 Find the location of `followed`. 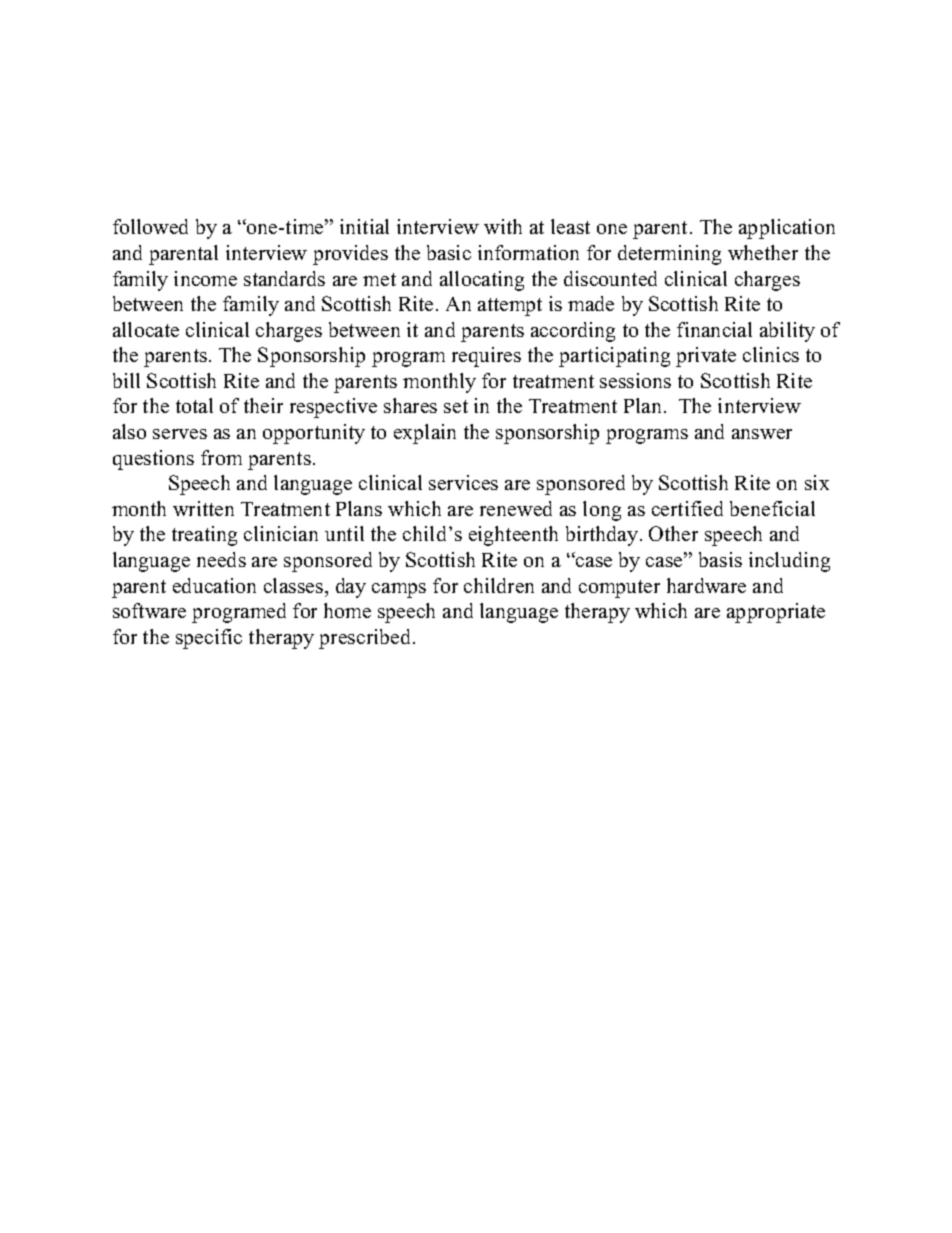

followed is located at coordinates (150, 226).
